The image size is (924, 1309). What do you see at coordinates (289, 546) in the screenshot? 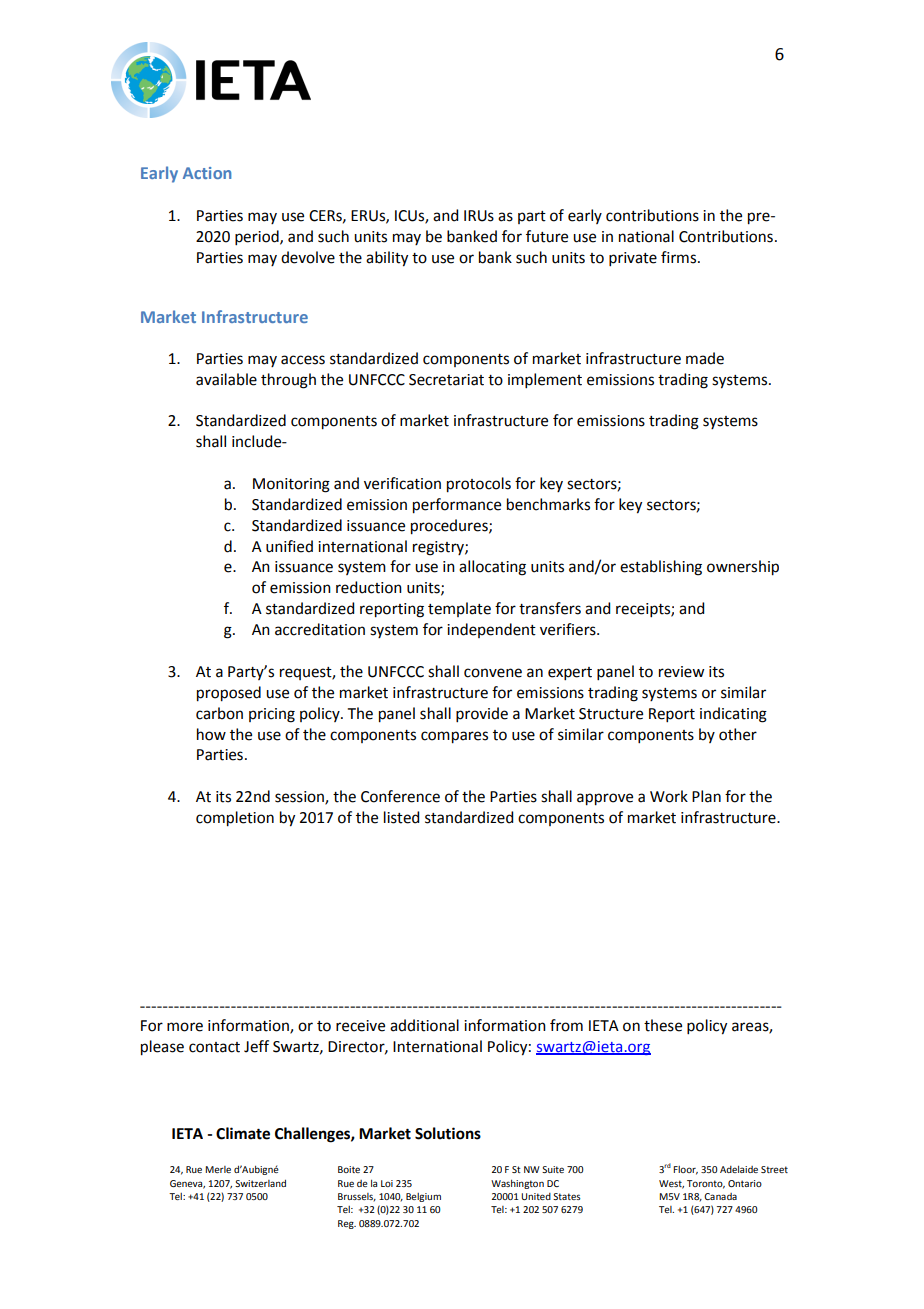
I see `unified` at bounding box center [289, 546].
